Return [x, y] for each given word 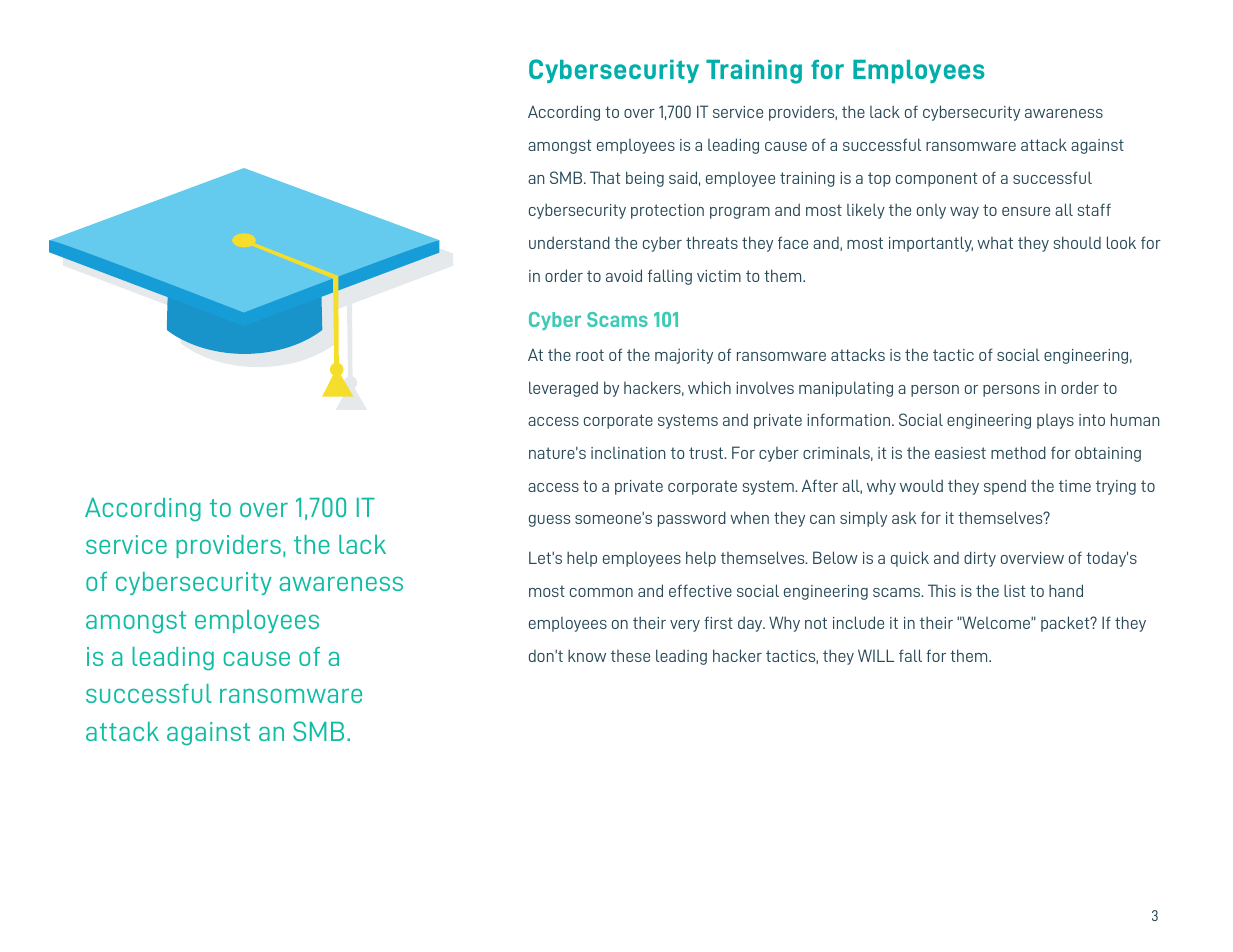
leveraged [563, 389]
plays [1055, 421]
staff [1094, 209]
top [879, 179]
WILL [876, 655]
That [605, 177]
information [850, 419]
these [630, 656]
